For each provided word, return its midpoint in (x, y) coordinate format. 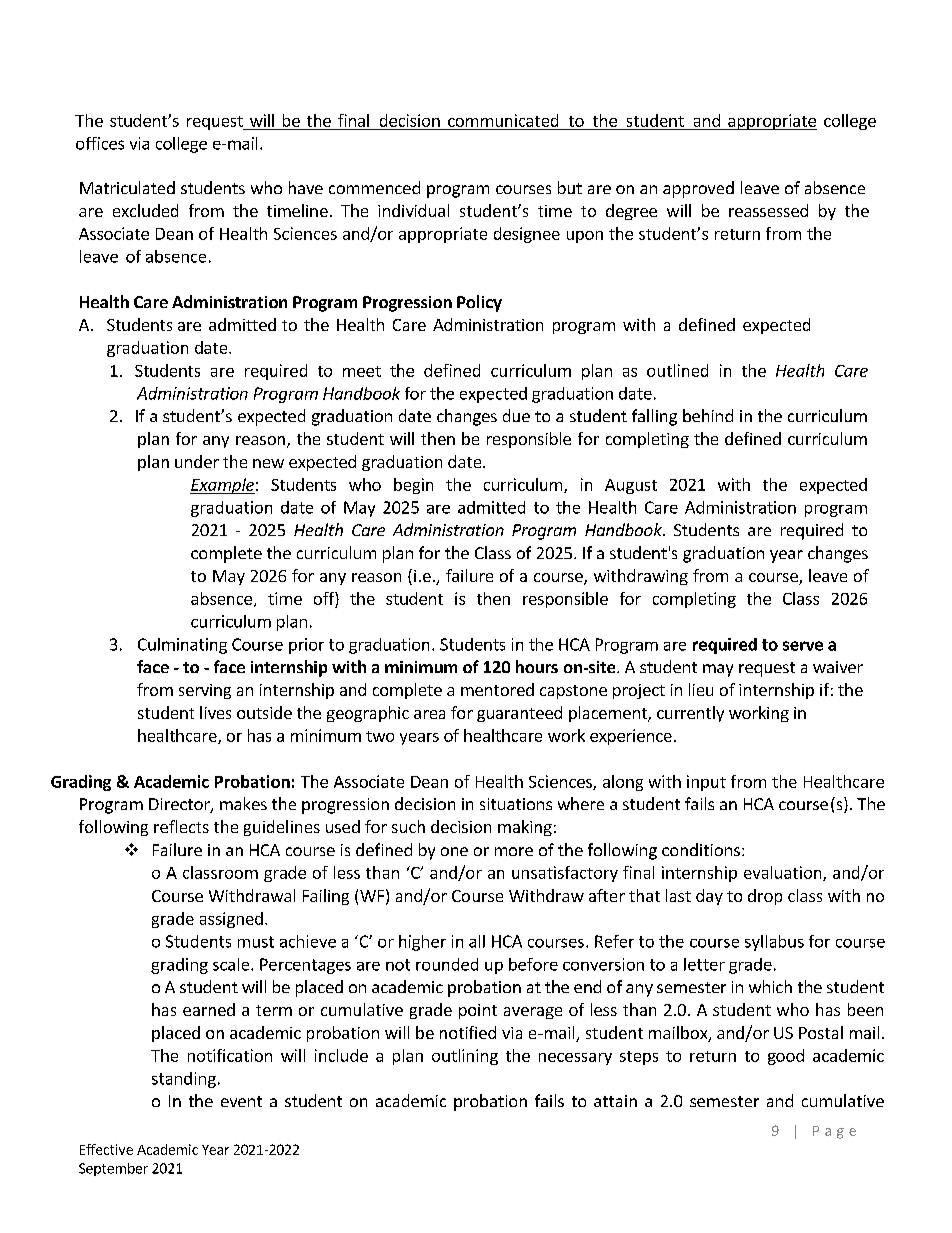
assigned (231, 920)
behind (708, 415)
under (197, 461)
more (514, 851)
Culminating (182, 646)
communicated (503, 120)
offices (100, 143)
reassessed (768, 210)
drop (765, 897)
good (786, 1057)
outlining (465, 1057)
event (241, 1101)
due (516, 415)
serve (803, 646)
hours (537, 666)
